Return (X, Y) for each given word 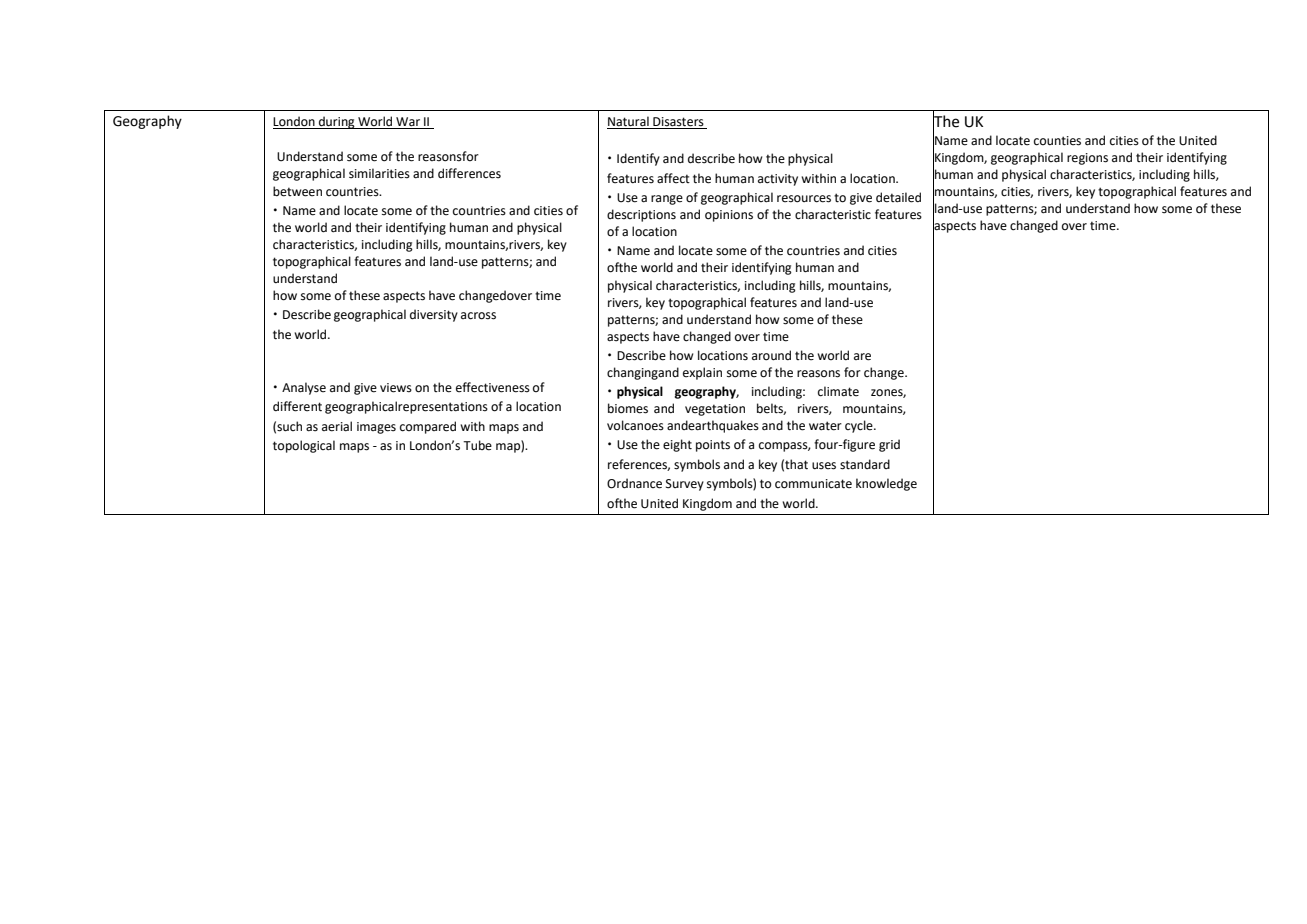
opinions (729, 216)
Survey (685, 485)
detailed (898, 197)
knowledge (886, 484)
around (771, 355)
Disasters (678, 123)
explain (702, 373)
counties (1057, 141)
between (297, 191)
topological (304, 446)
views (396, 388)
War (408, 123)
